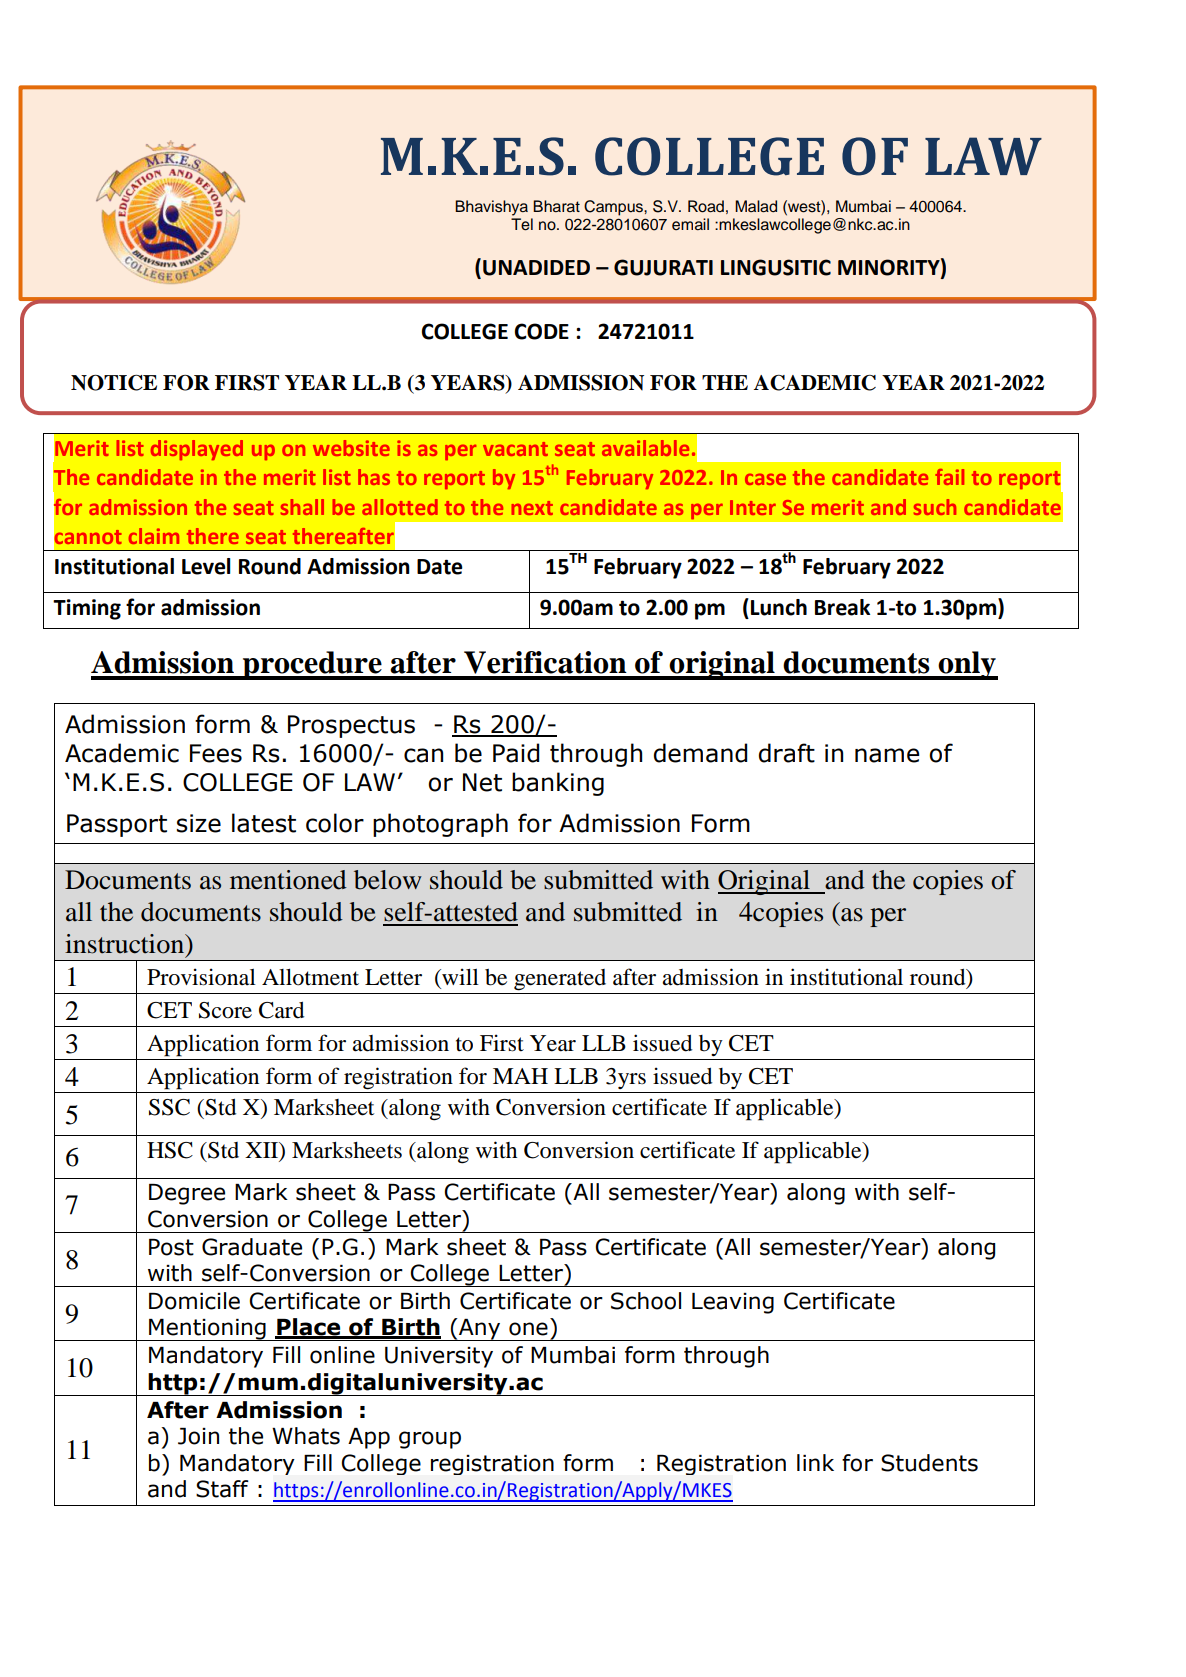 The width and height of the image is (1186, 1677). Describe the element at coordinates (430, 1440) in the image. I see `group` at that location.
